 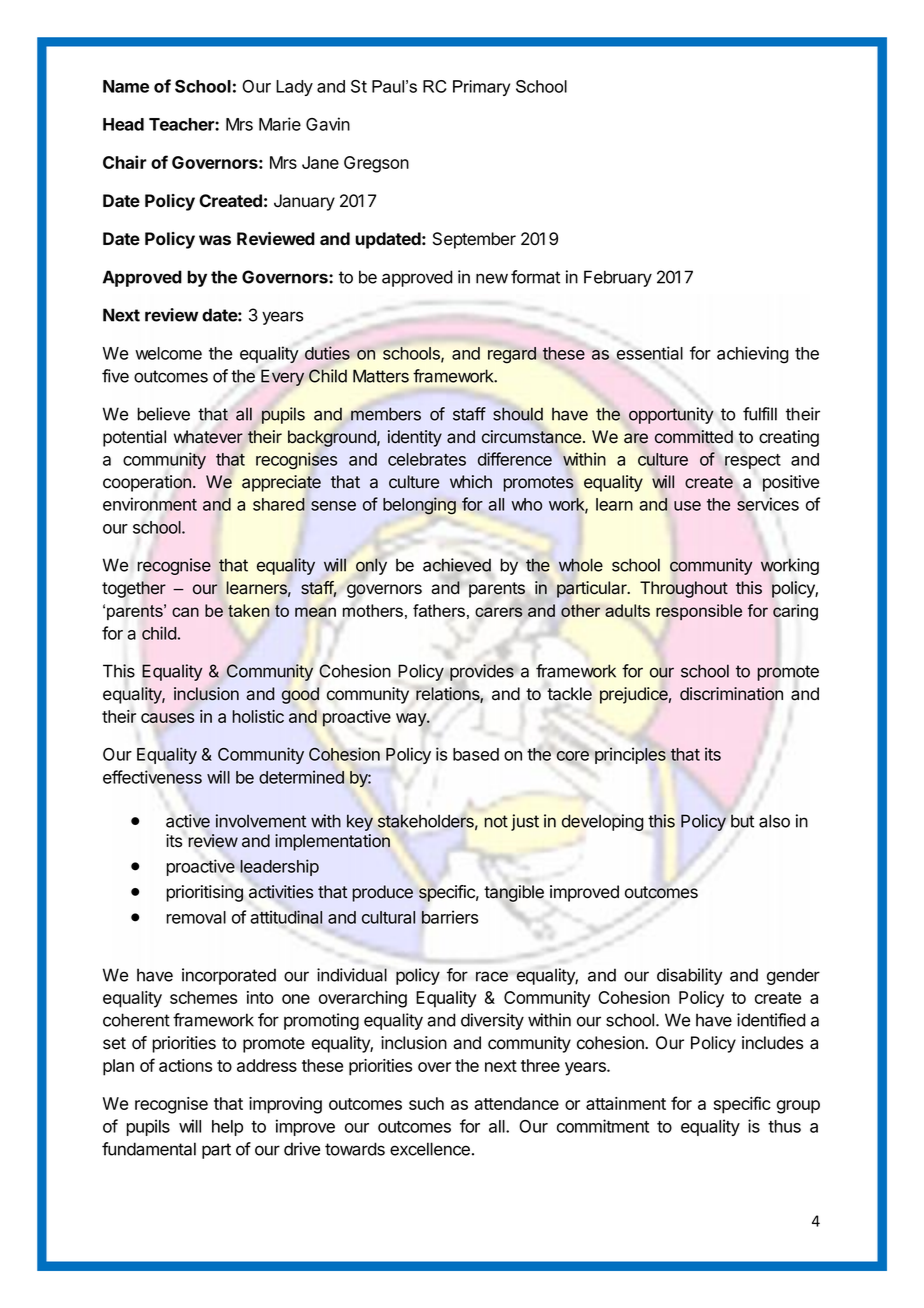 What do you see at coordinates (185, 612) in the image?
I see `can` at bounding box center [185, 612].
